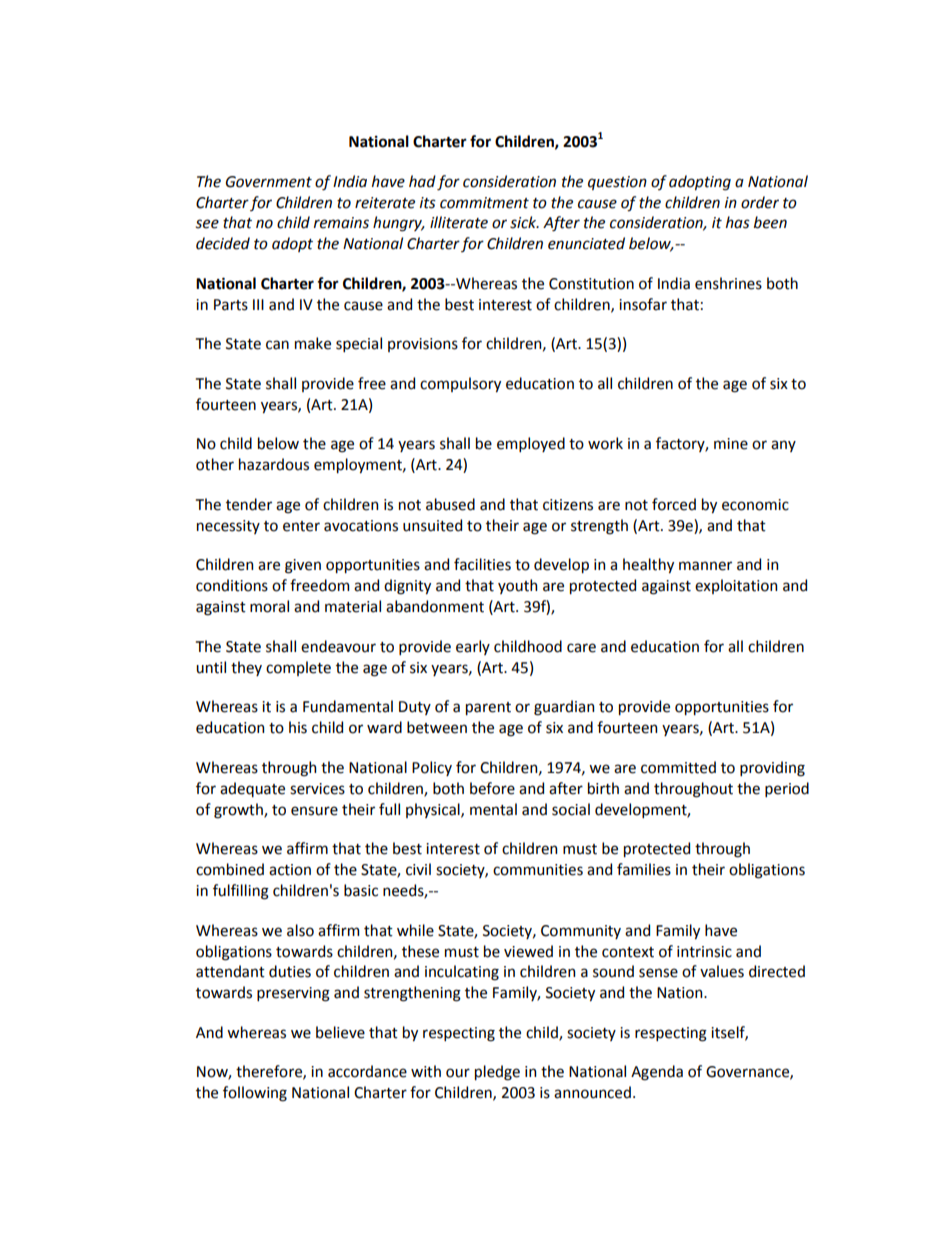 The width and height of the screenshot is (952, 1233). What do you see at coordinates (492, 788) in the screenshot?
I see `before` at bounding box center [492, 788].
